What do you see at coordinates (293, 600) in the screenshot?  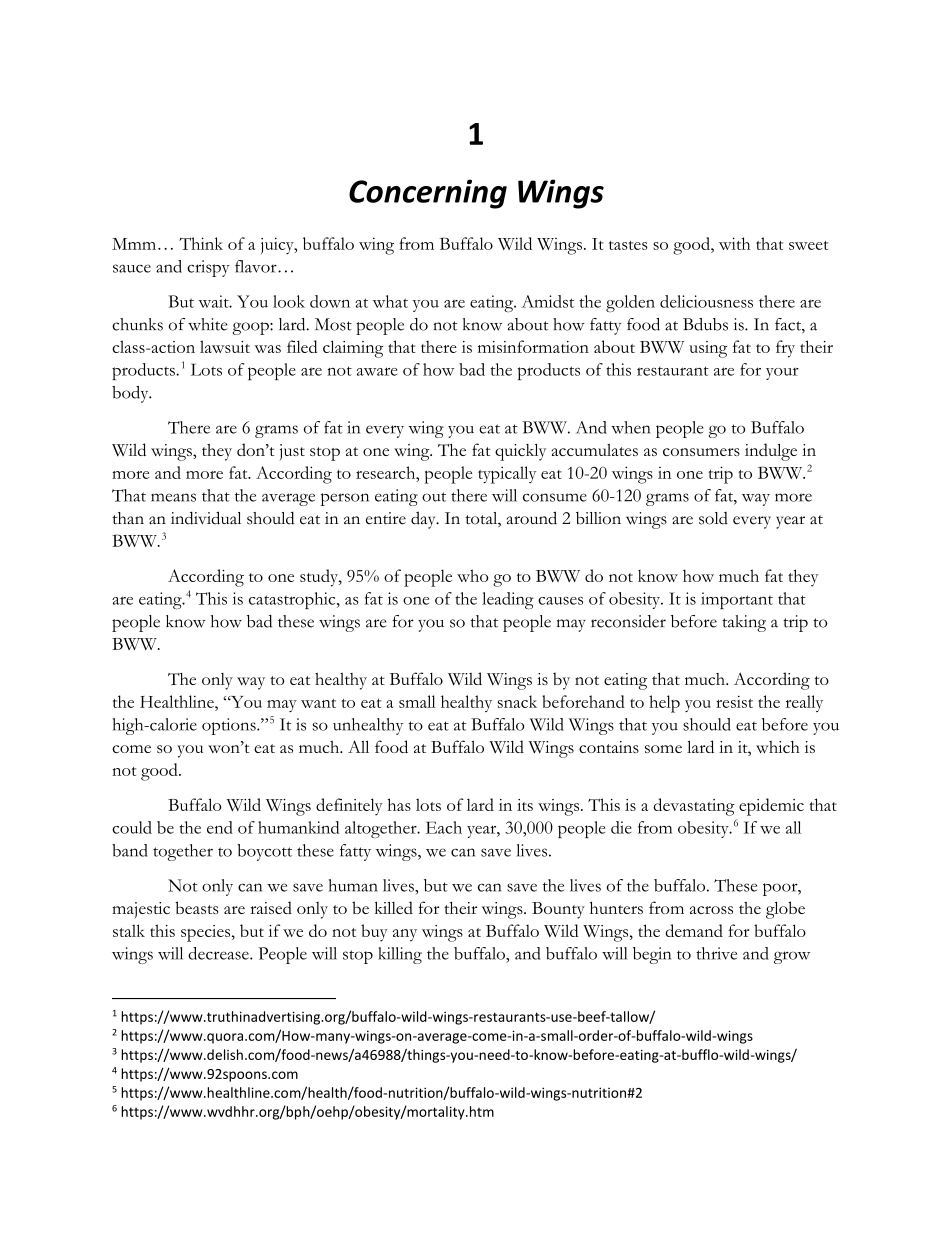 I see `catastrophic` at bounding box center [293, 600].
